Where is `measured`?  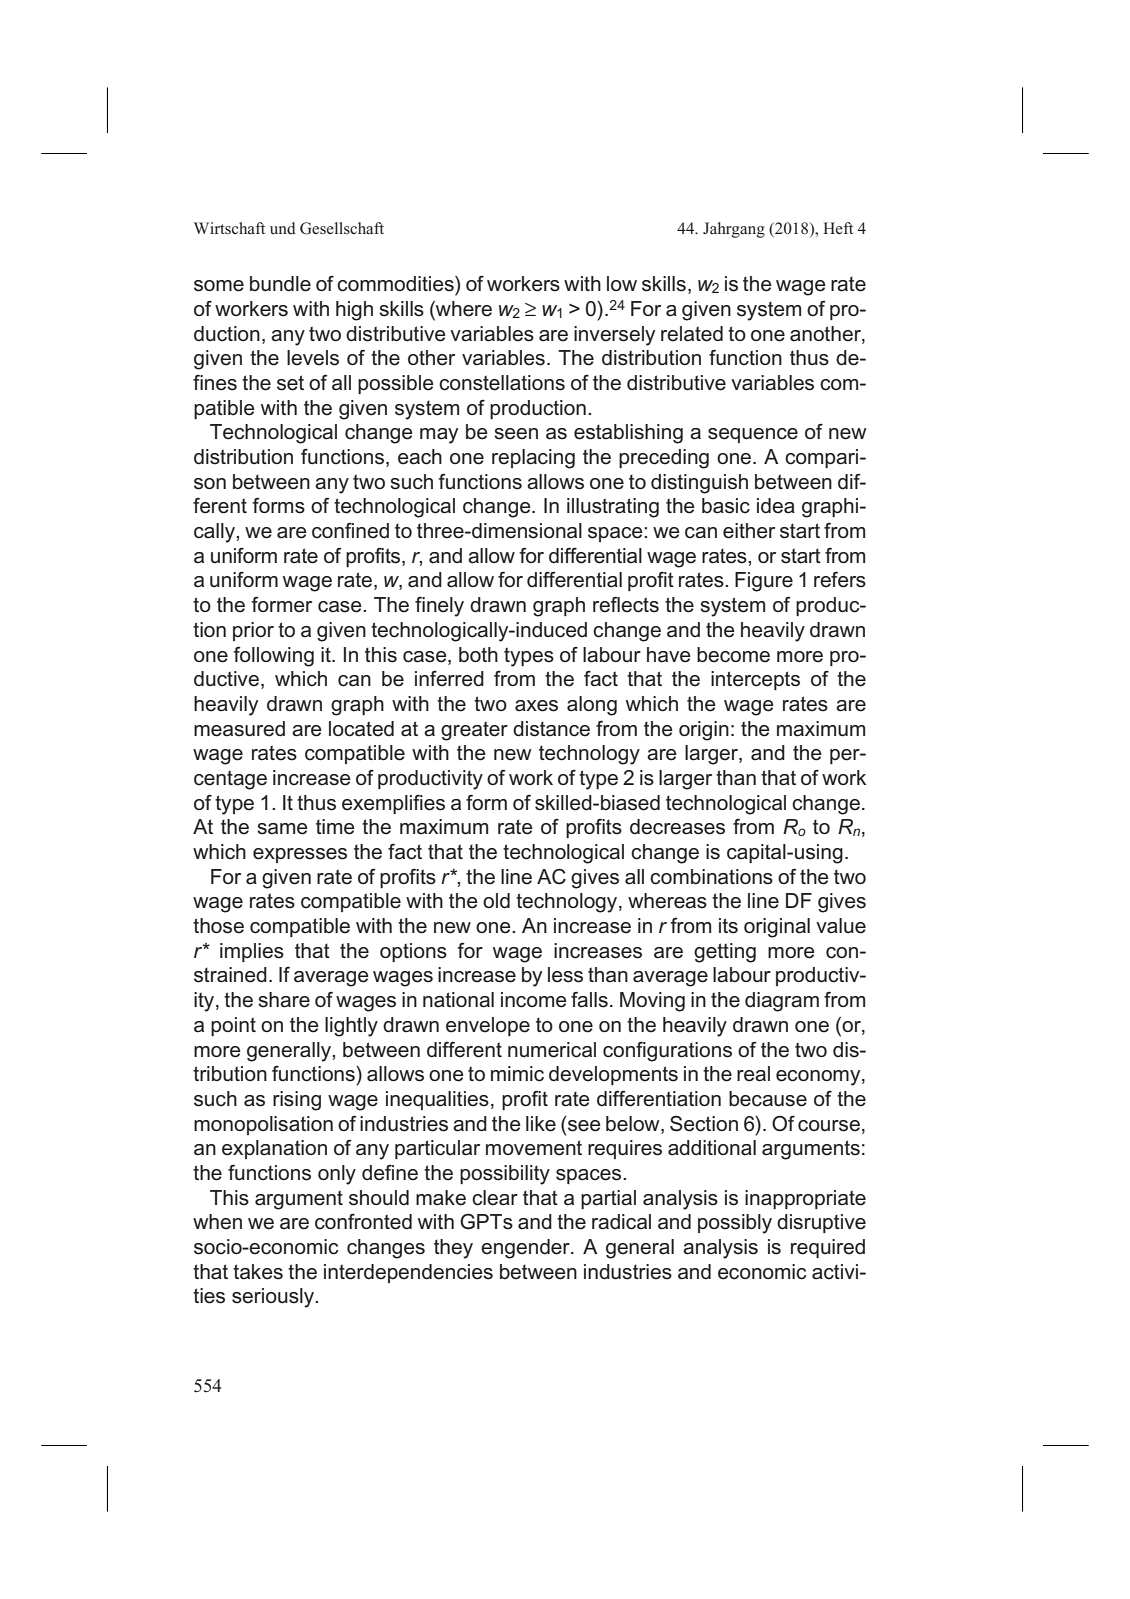 measured is located at coordinates (239, 729).
